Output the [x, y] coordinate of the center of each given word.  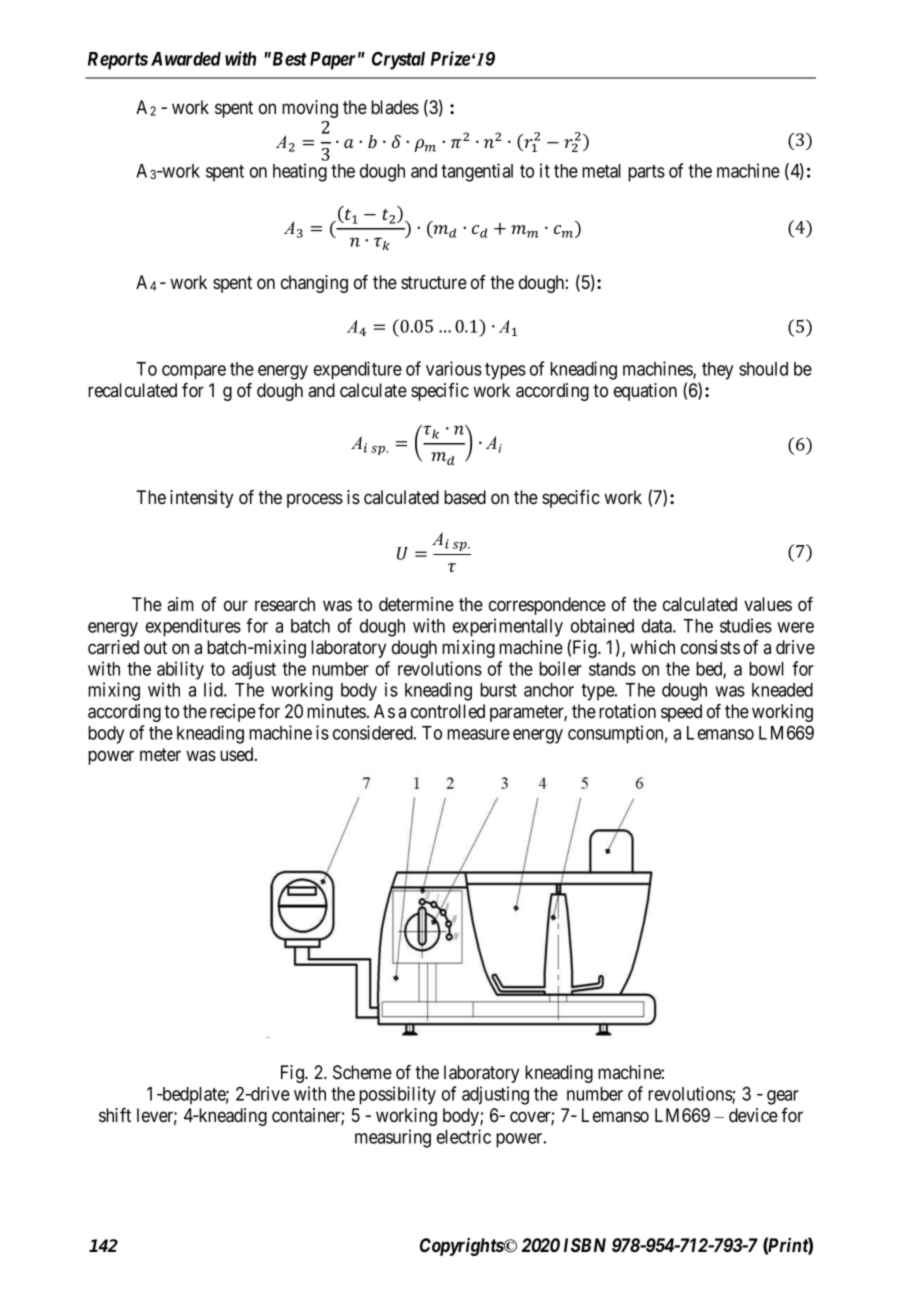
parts [646, 173]
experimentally [508, 627]
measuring [393, 1138]
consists [710, 647]
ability [180, 670]
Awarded [186, 59]
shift [115, 1115]
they [717, 371]
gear [783, 1097]
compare [194, 372]
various [454, 368]
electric [464, 1136]
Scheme [362, 1072]
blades [395, 107]
